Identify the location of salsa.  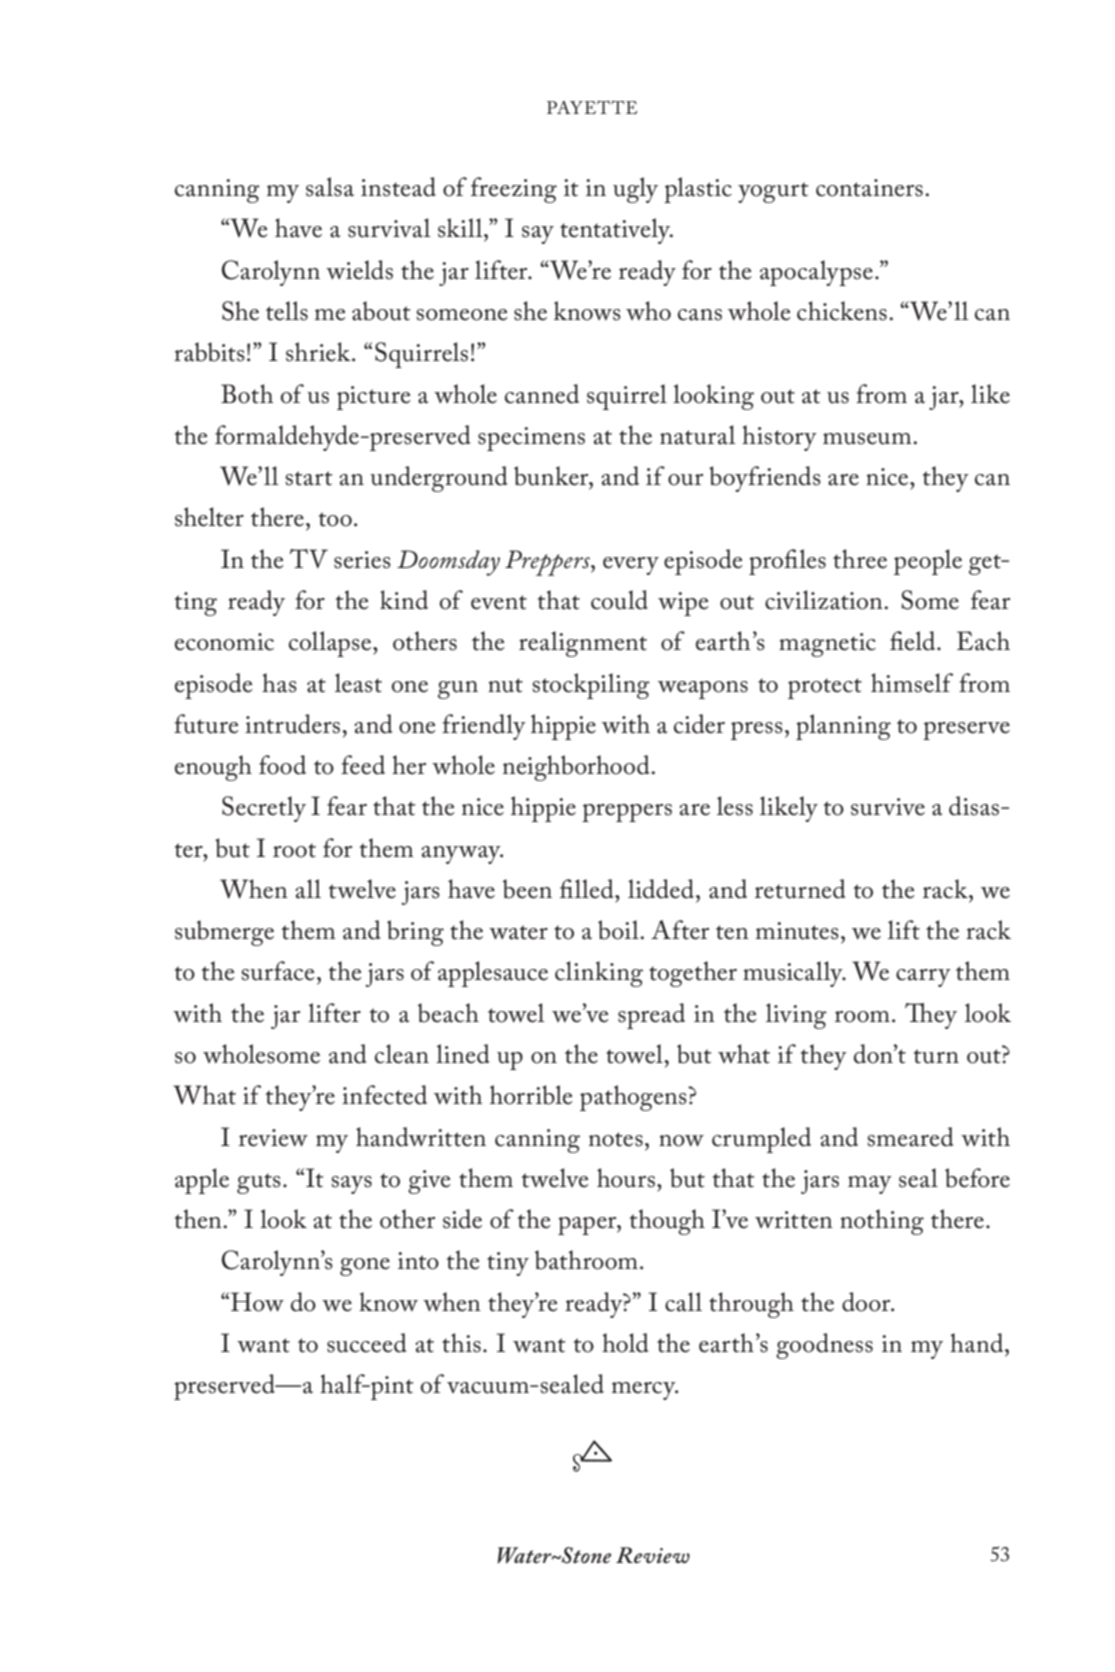
(330, 187).
